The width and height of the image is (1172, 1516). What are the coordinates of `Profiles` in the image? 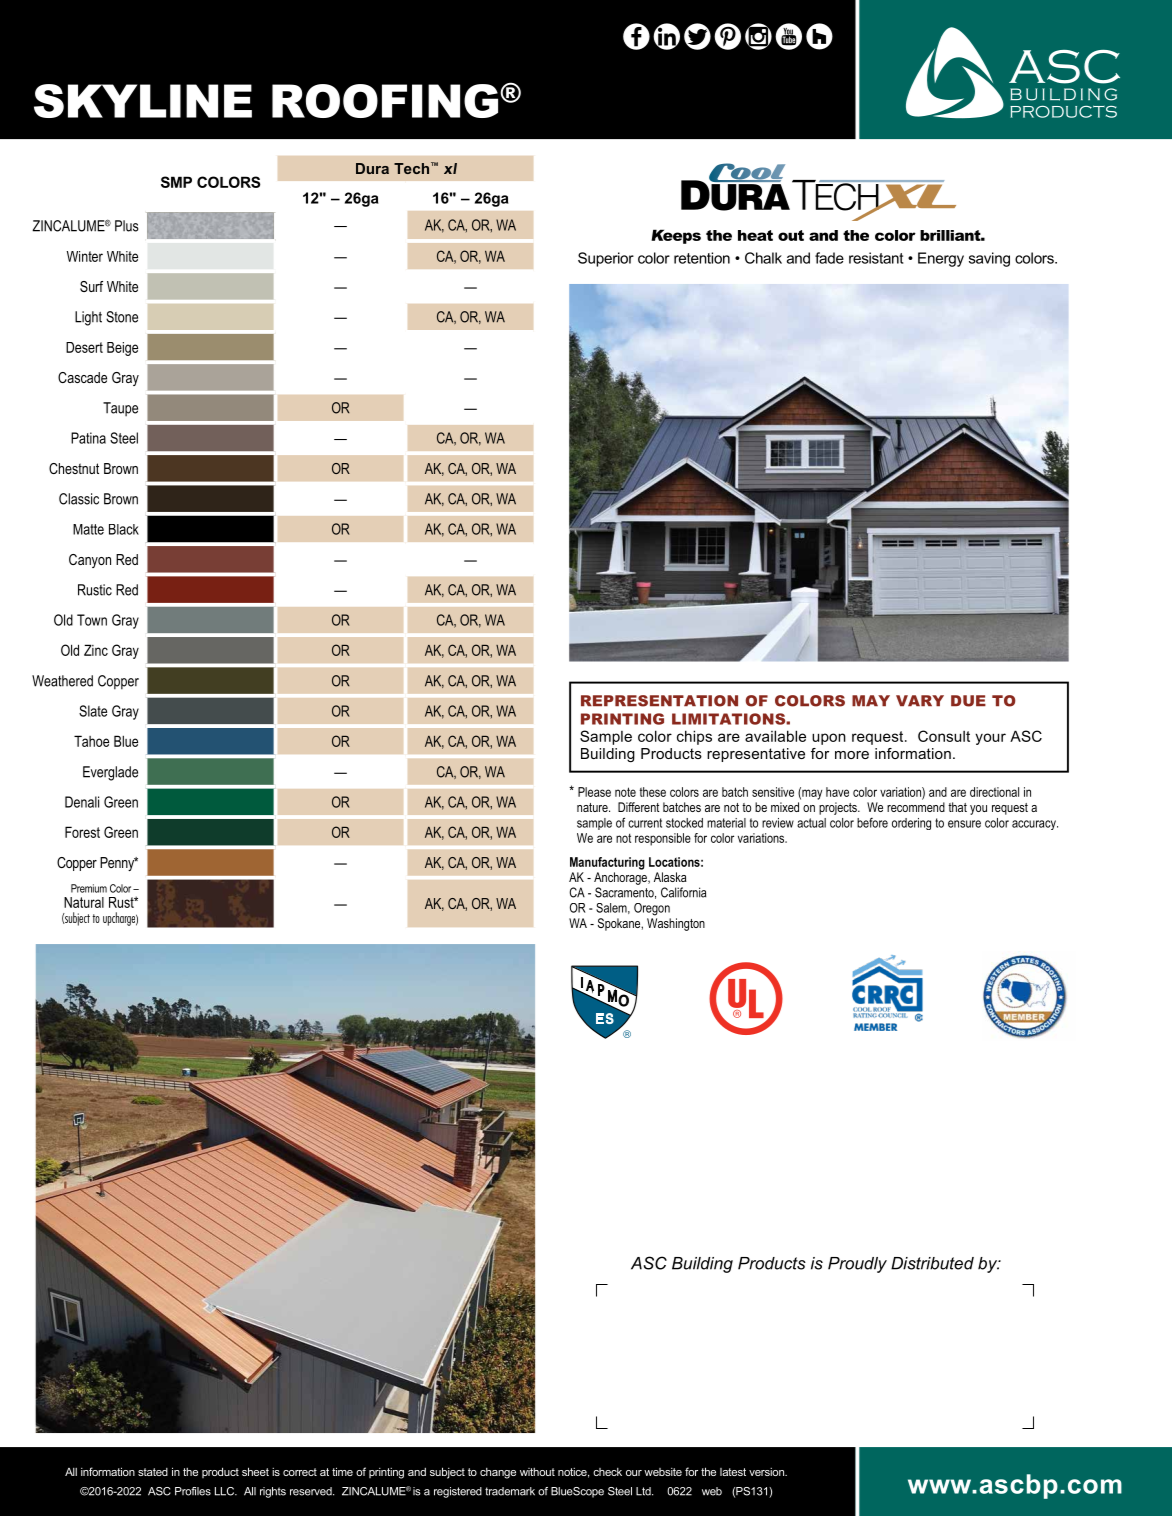 It's located at (193, 1491).
